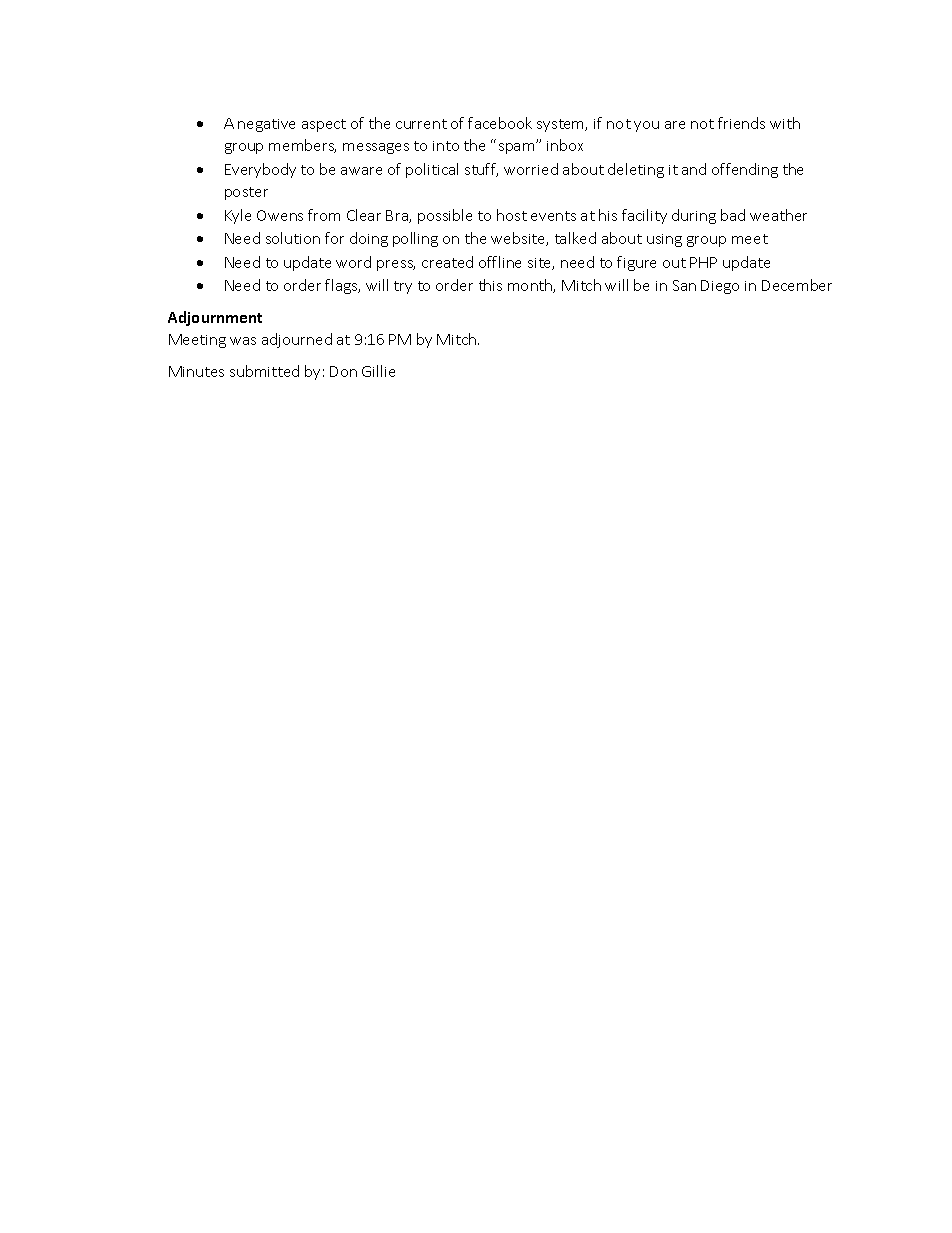 The image size is (952, 1233). What do you see at coordinates (500, 262) in the screenshot?
I see `offline` at bounding box center [500, 262].
